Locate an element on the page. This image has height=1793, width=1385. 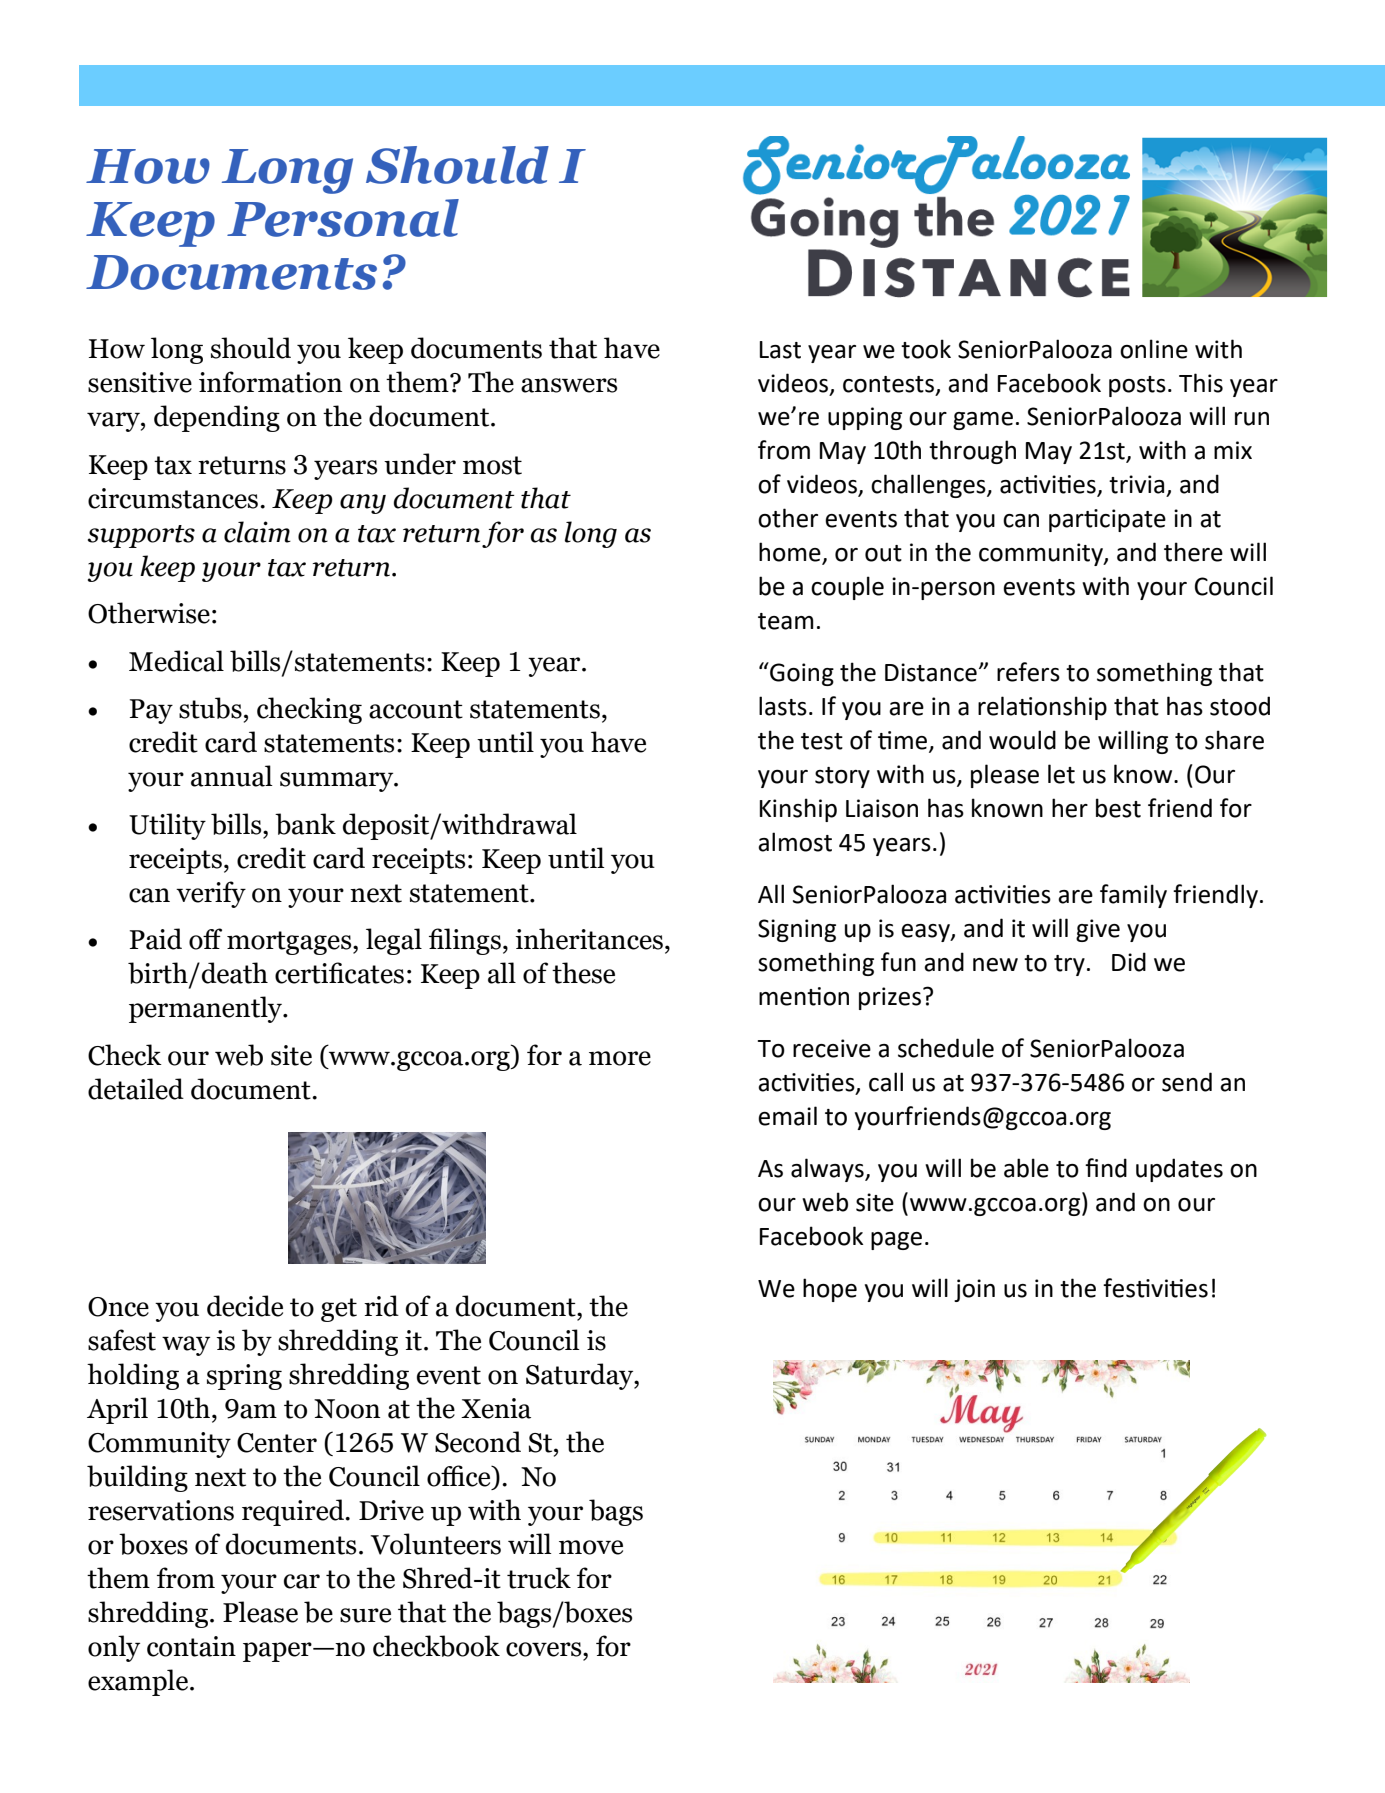
find is located at coordinates (1106, 1168).
